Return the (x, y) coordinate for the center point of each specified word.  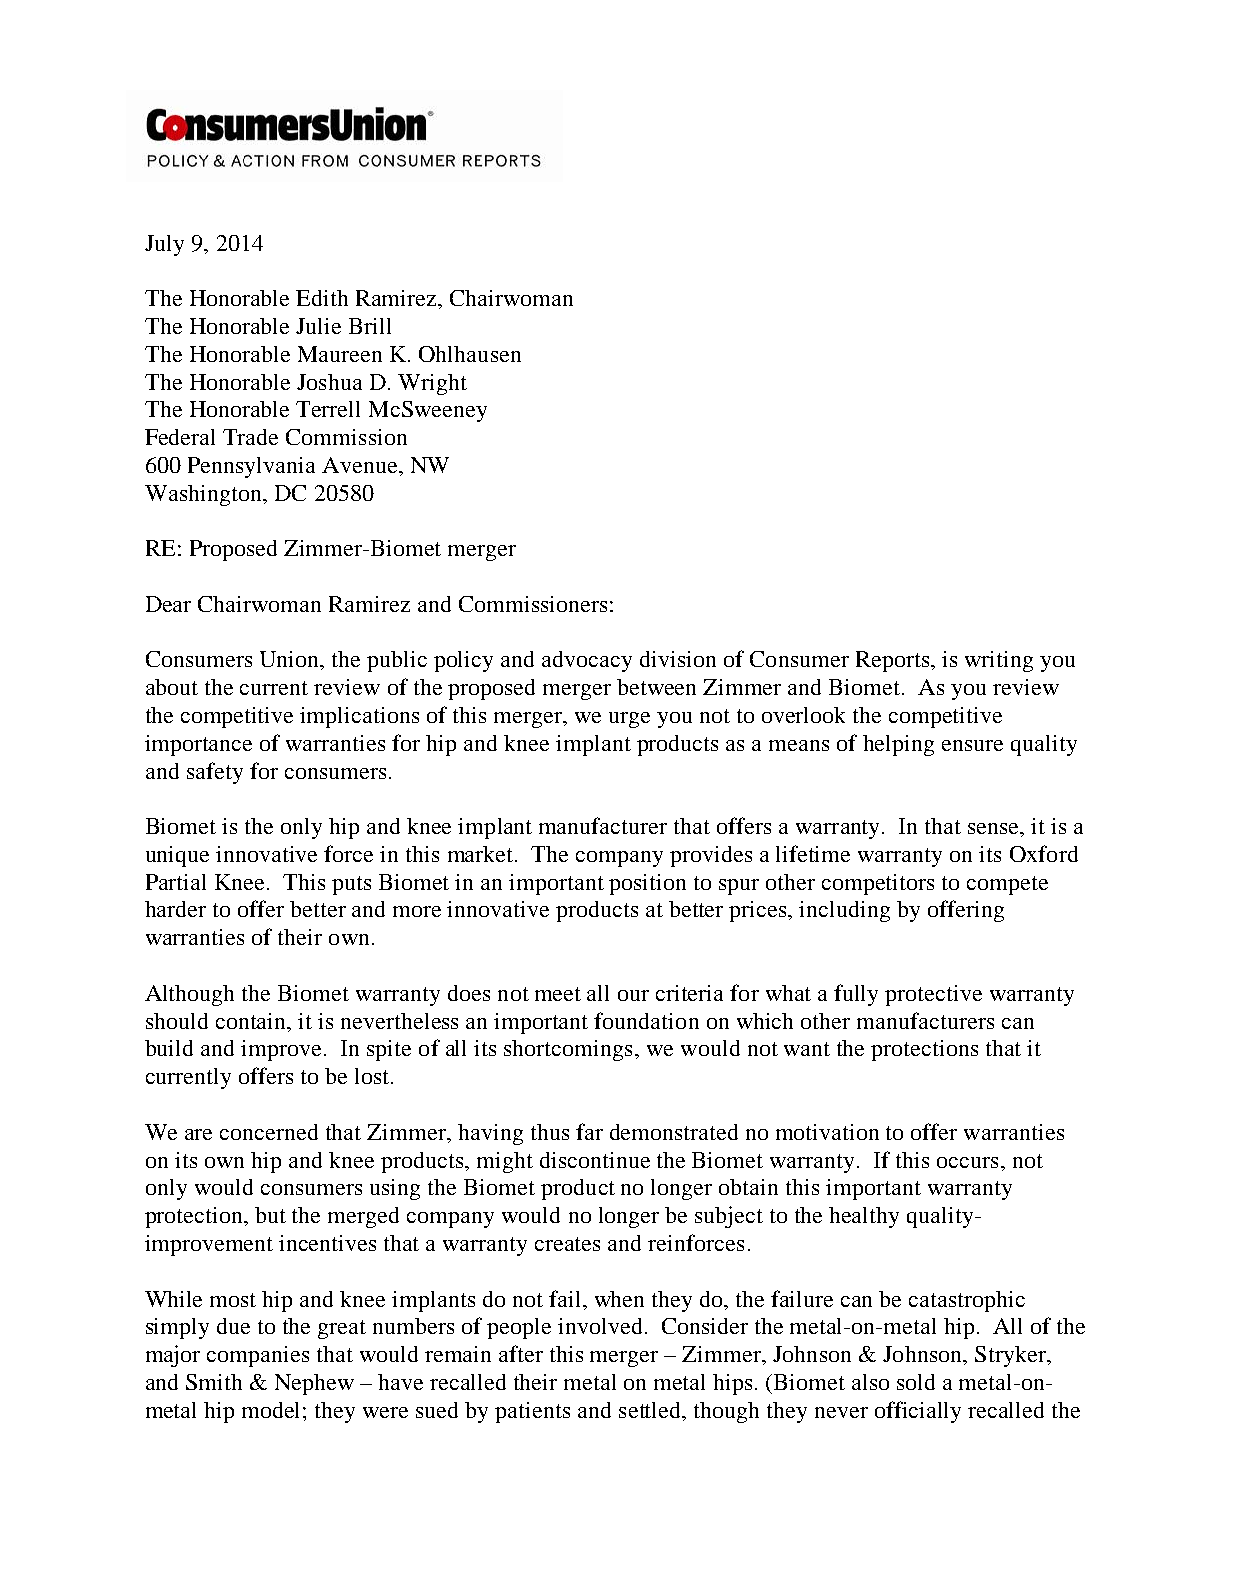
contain (252, 1021)
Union (291, 660)
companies (258, 1356)
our (633, 995)
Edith (322, 298)
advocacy (587, 661)
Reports (892, 661)
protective (933, 995)
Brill (370, 326)
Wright (432, 384)
